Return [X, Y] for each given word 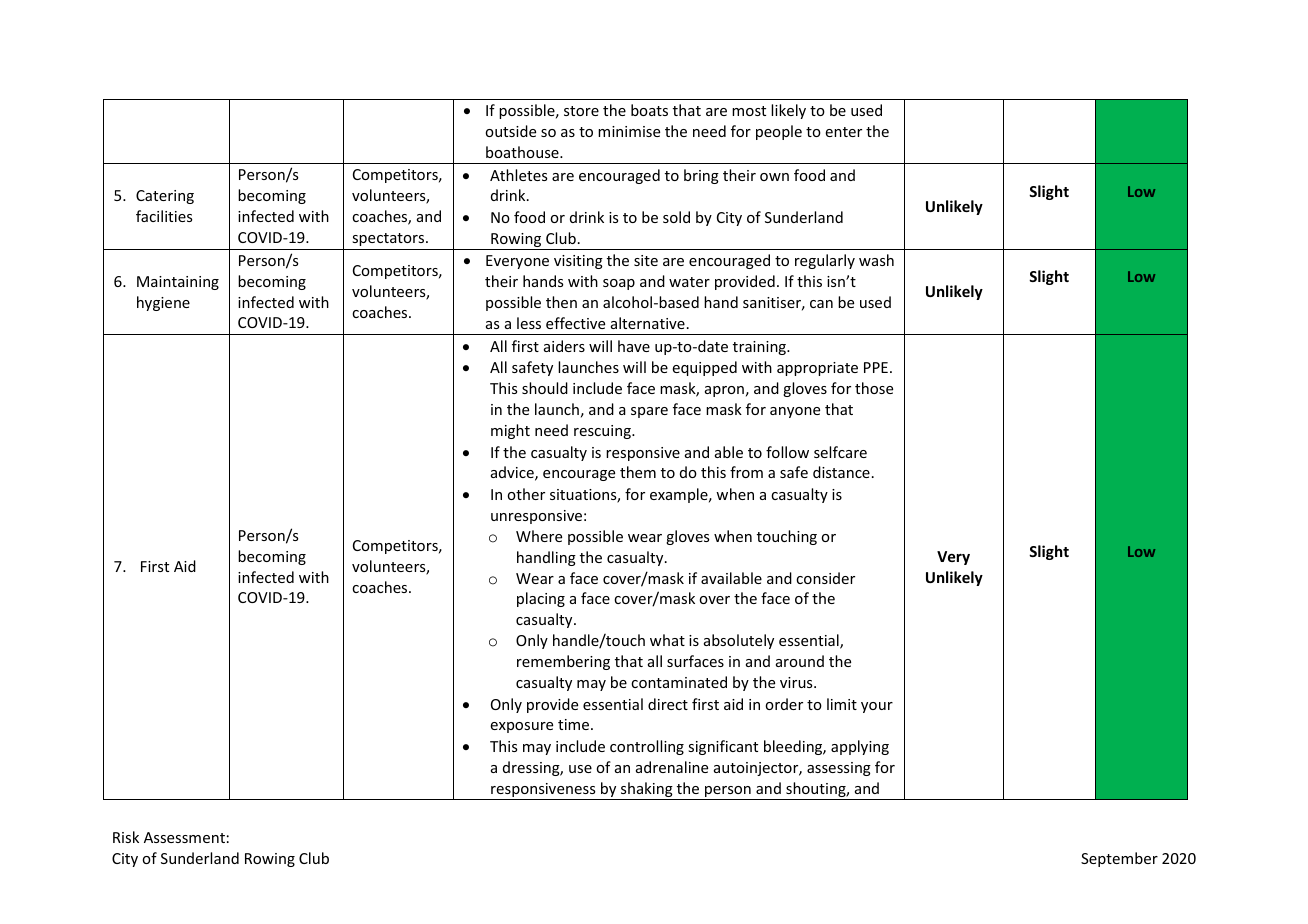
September [1119, 859]
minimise [629, 131]
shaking [647, 791]
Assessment [184, 837]
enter [843, 132]
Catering [165, 197]
